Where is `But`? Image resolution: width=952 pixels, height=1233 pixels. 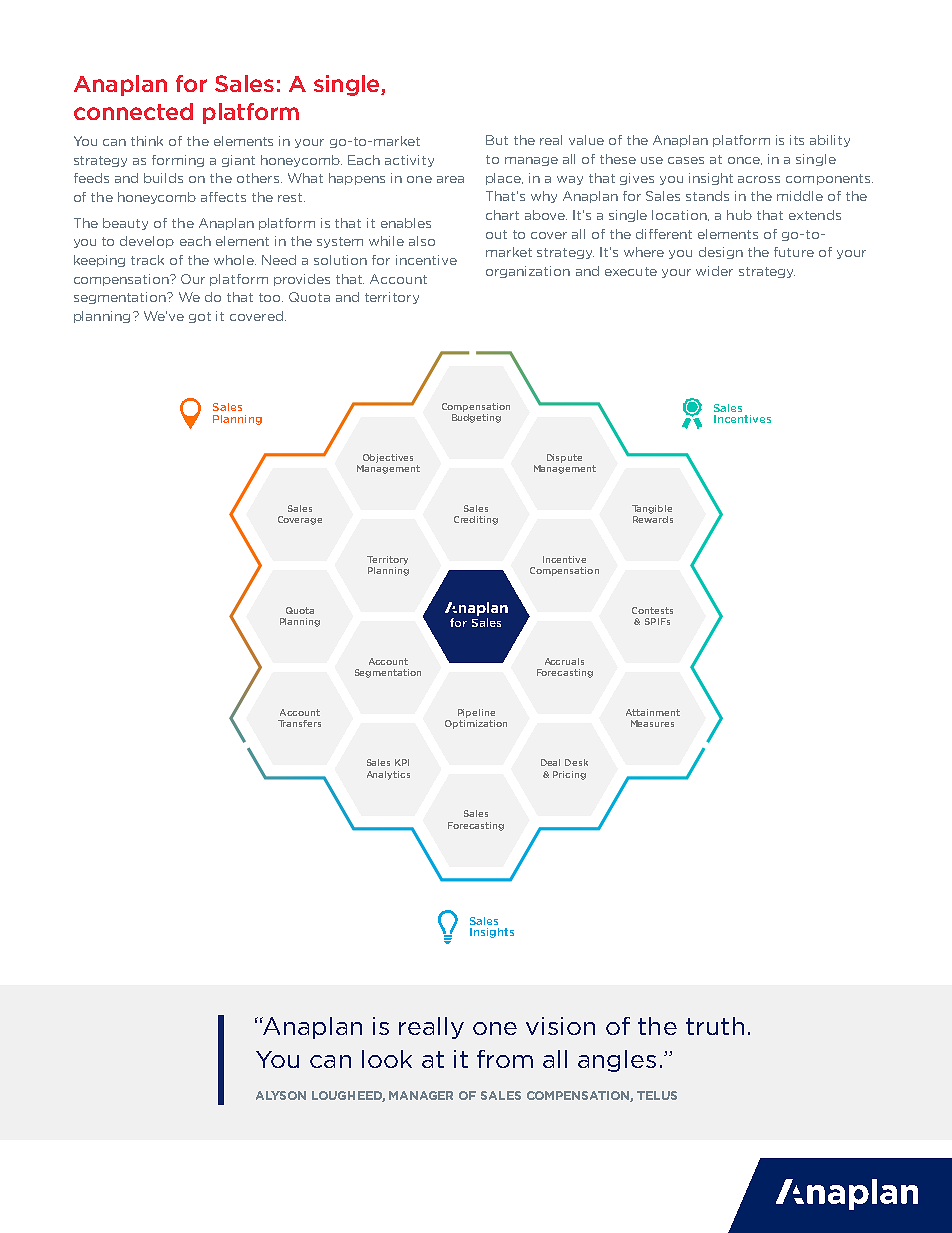 But is located at coordinates (497, 140).
